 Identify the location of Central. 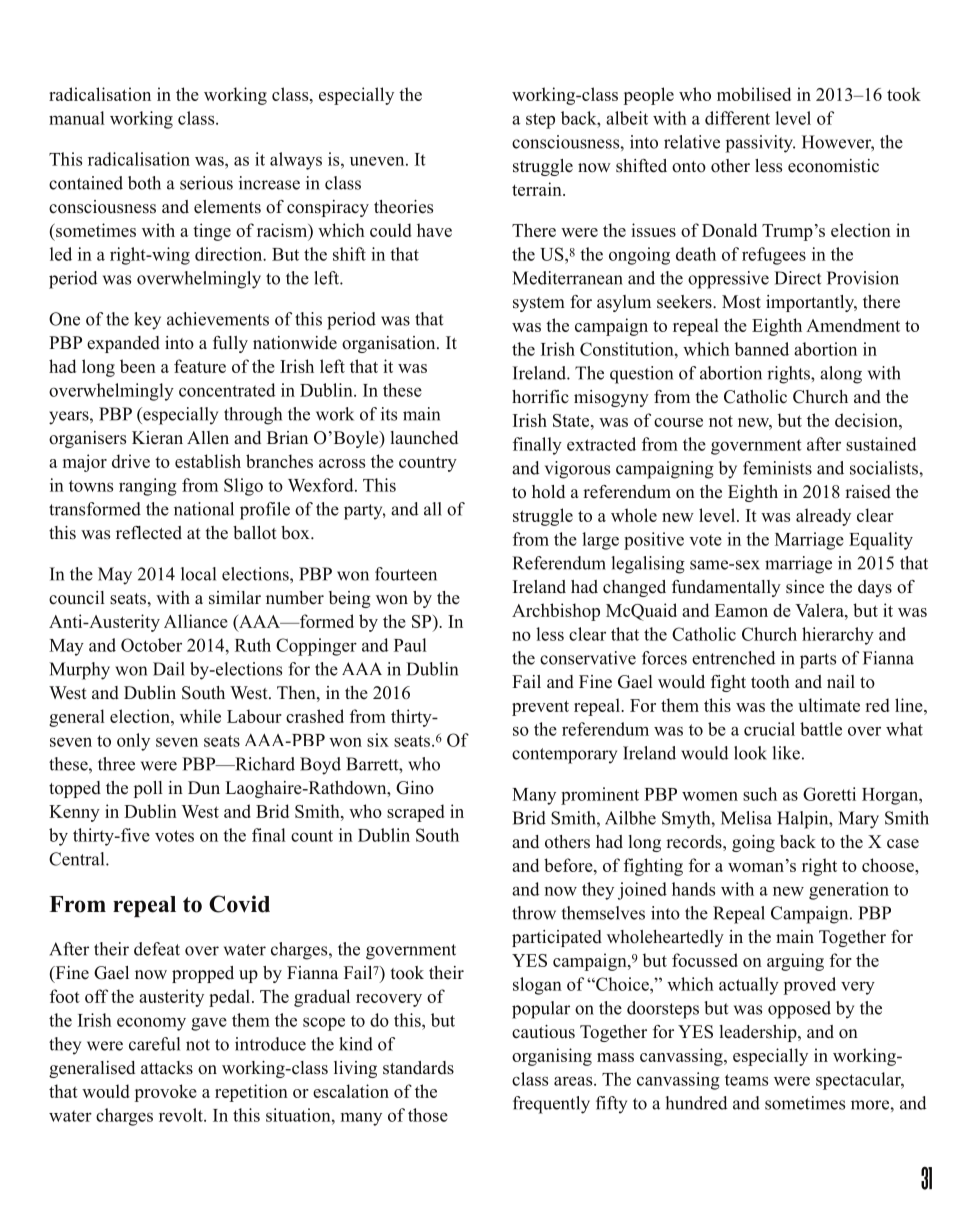
(78, 859).
